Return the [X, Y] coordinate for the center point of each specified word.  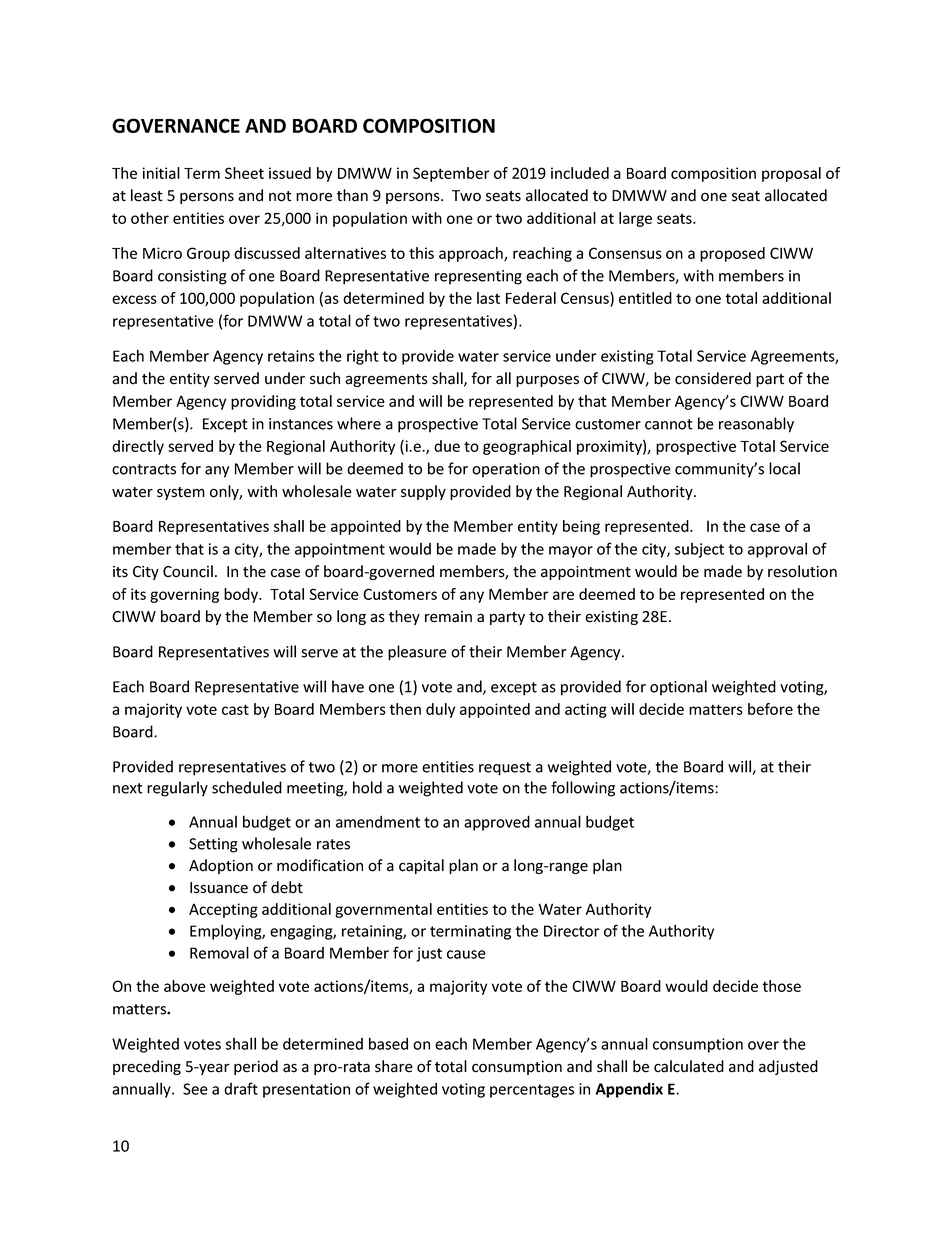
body [242, 595]
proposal [791, 174]
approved [497, 823]
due [447, 446]
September [451, 174]
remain [448, 617]
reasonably [756, 425]
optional [678, 688]
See [195, 1089]
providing [263, 402]
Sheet [244, 173]
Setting [213, 845]
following [583, 789]
